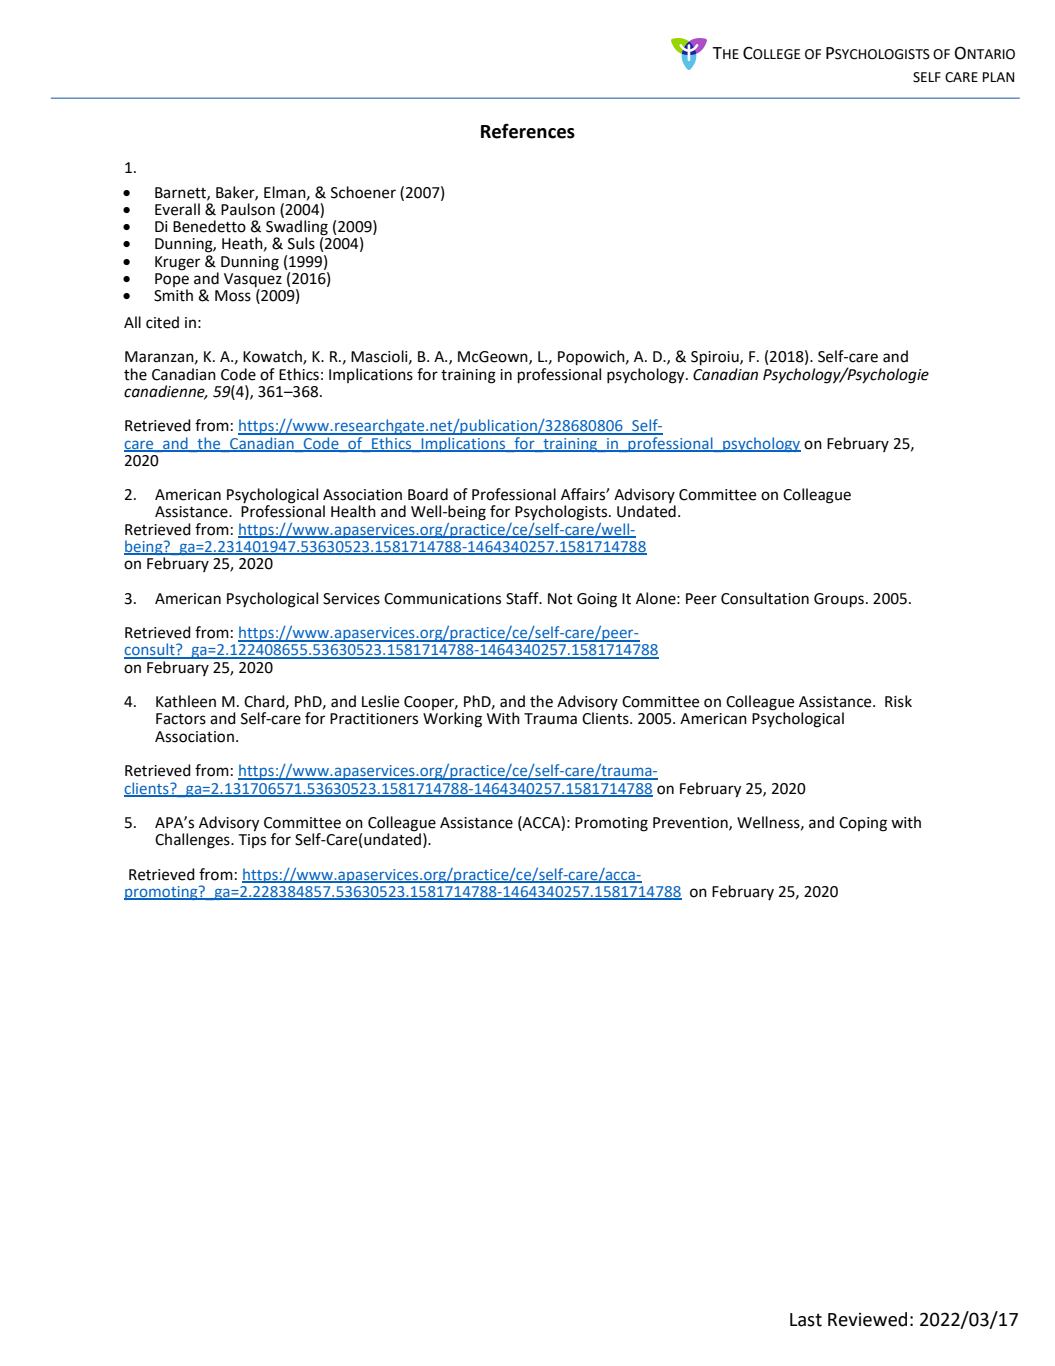 The image size is (1055, 1366). Describe the element at coordinates (452, 720) in the screenshot. I see `Working` at that location.
